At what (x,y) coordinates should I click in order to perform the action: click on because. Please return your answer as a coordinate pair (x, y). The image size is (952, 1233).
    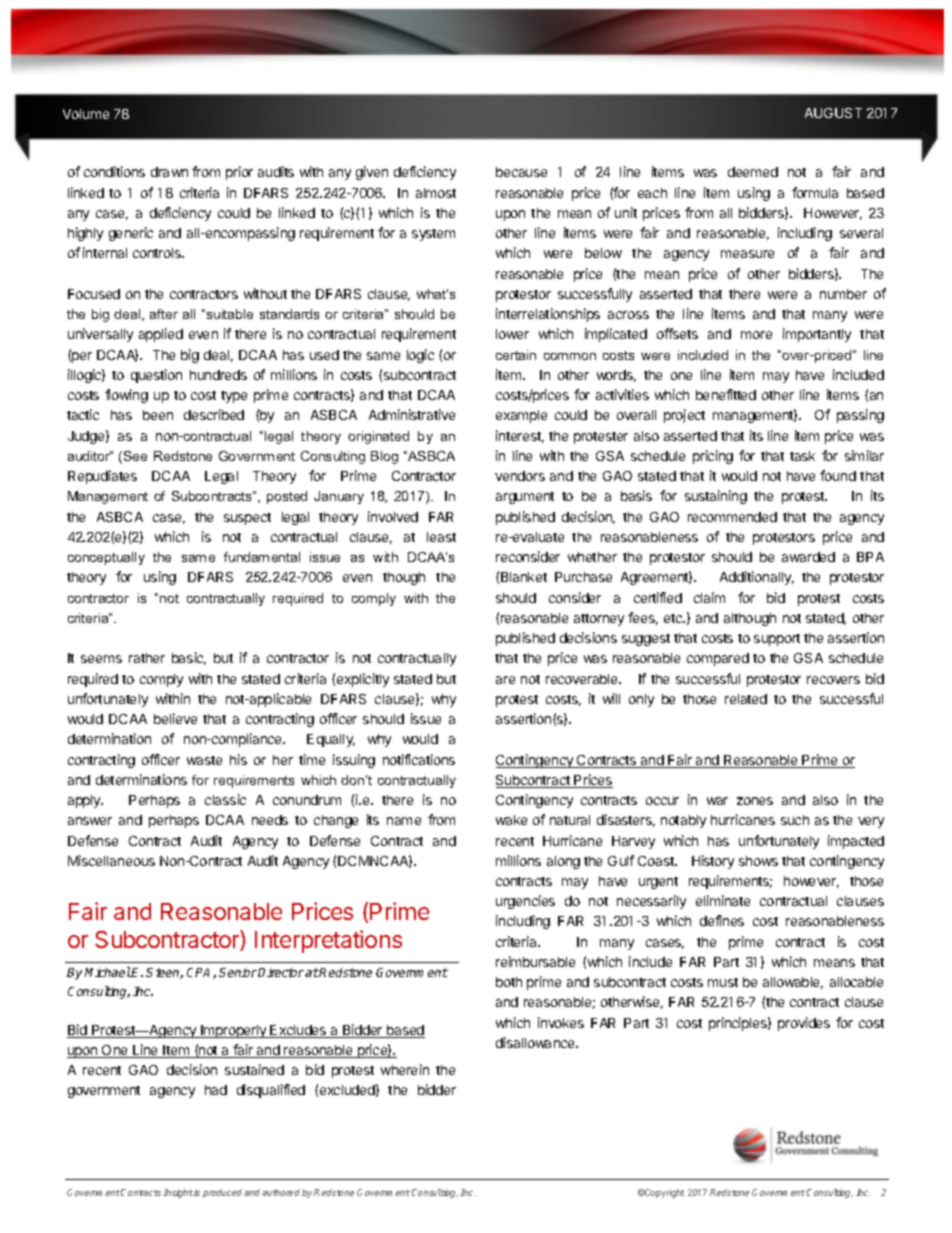
    Looking at the image, I should click on (521, 172).
